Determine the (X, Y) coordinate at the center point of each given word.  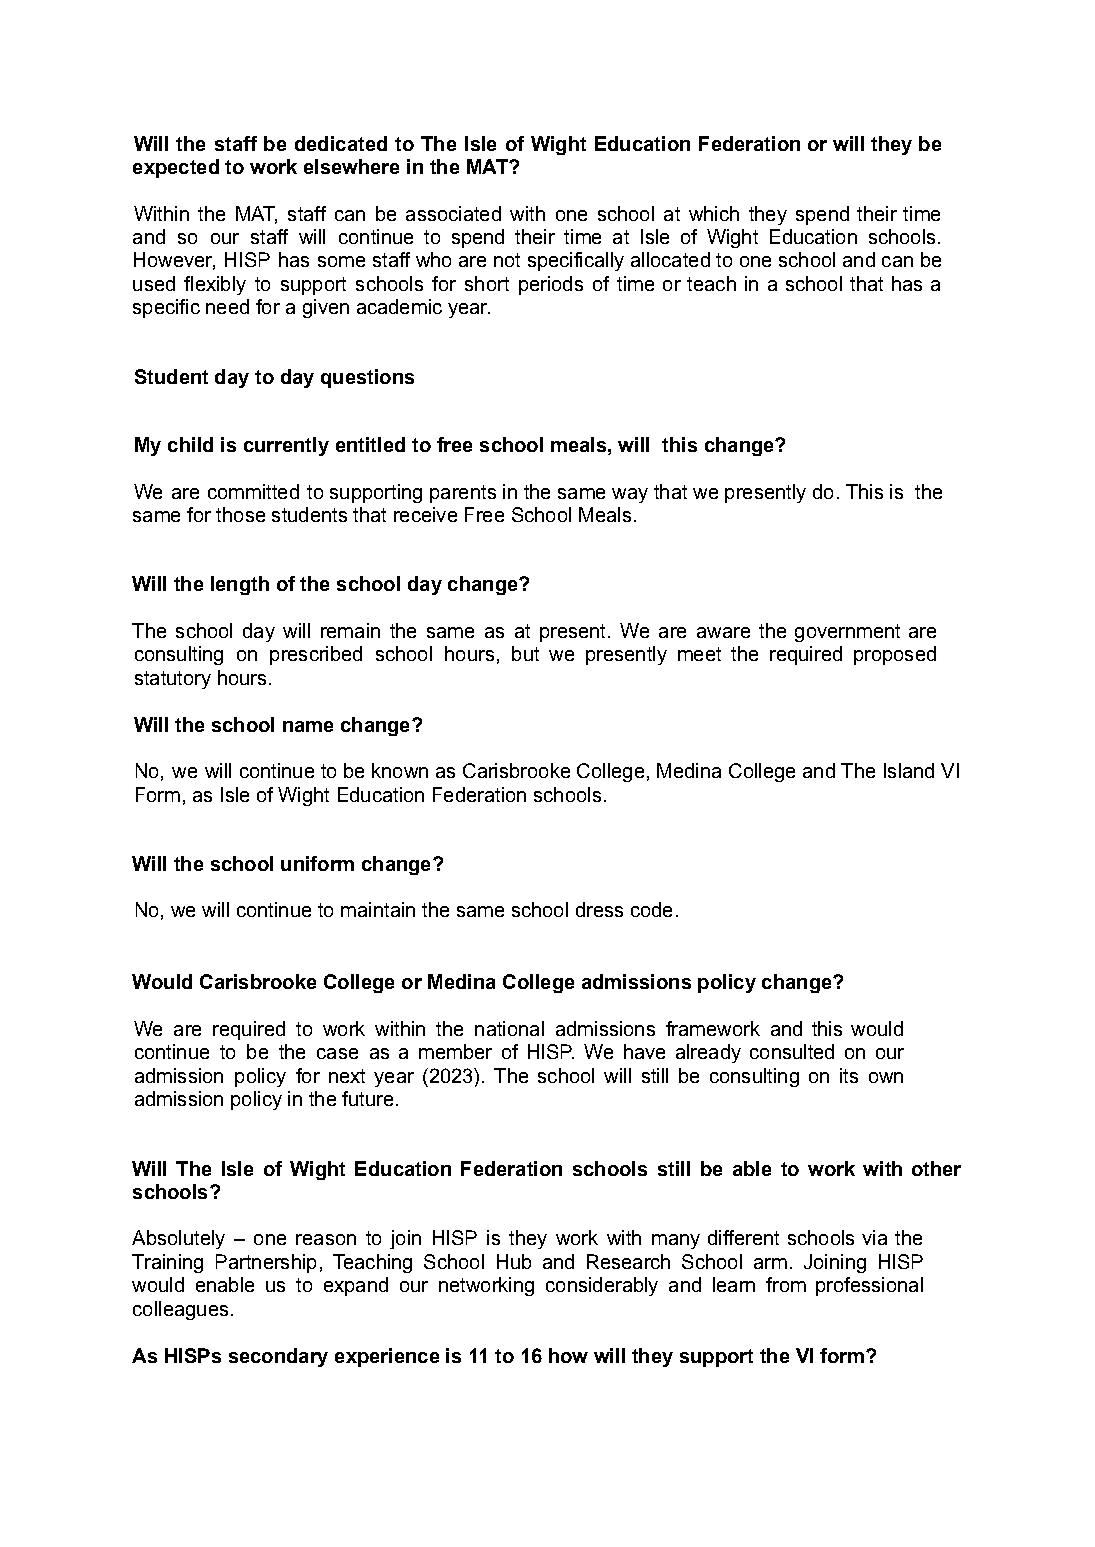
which (714, 213)
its (849, 1075)
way (630, 495)
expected (176, 168)
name (308, 726)
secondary (278, 1357)
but (525, 653)
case (337, 1053)
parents (463, 494)
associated (453, 213)
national (509, 1028)
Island (909, 770)
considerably (602, 1286)
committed (253, 491)
